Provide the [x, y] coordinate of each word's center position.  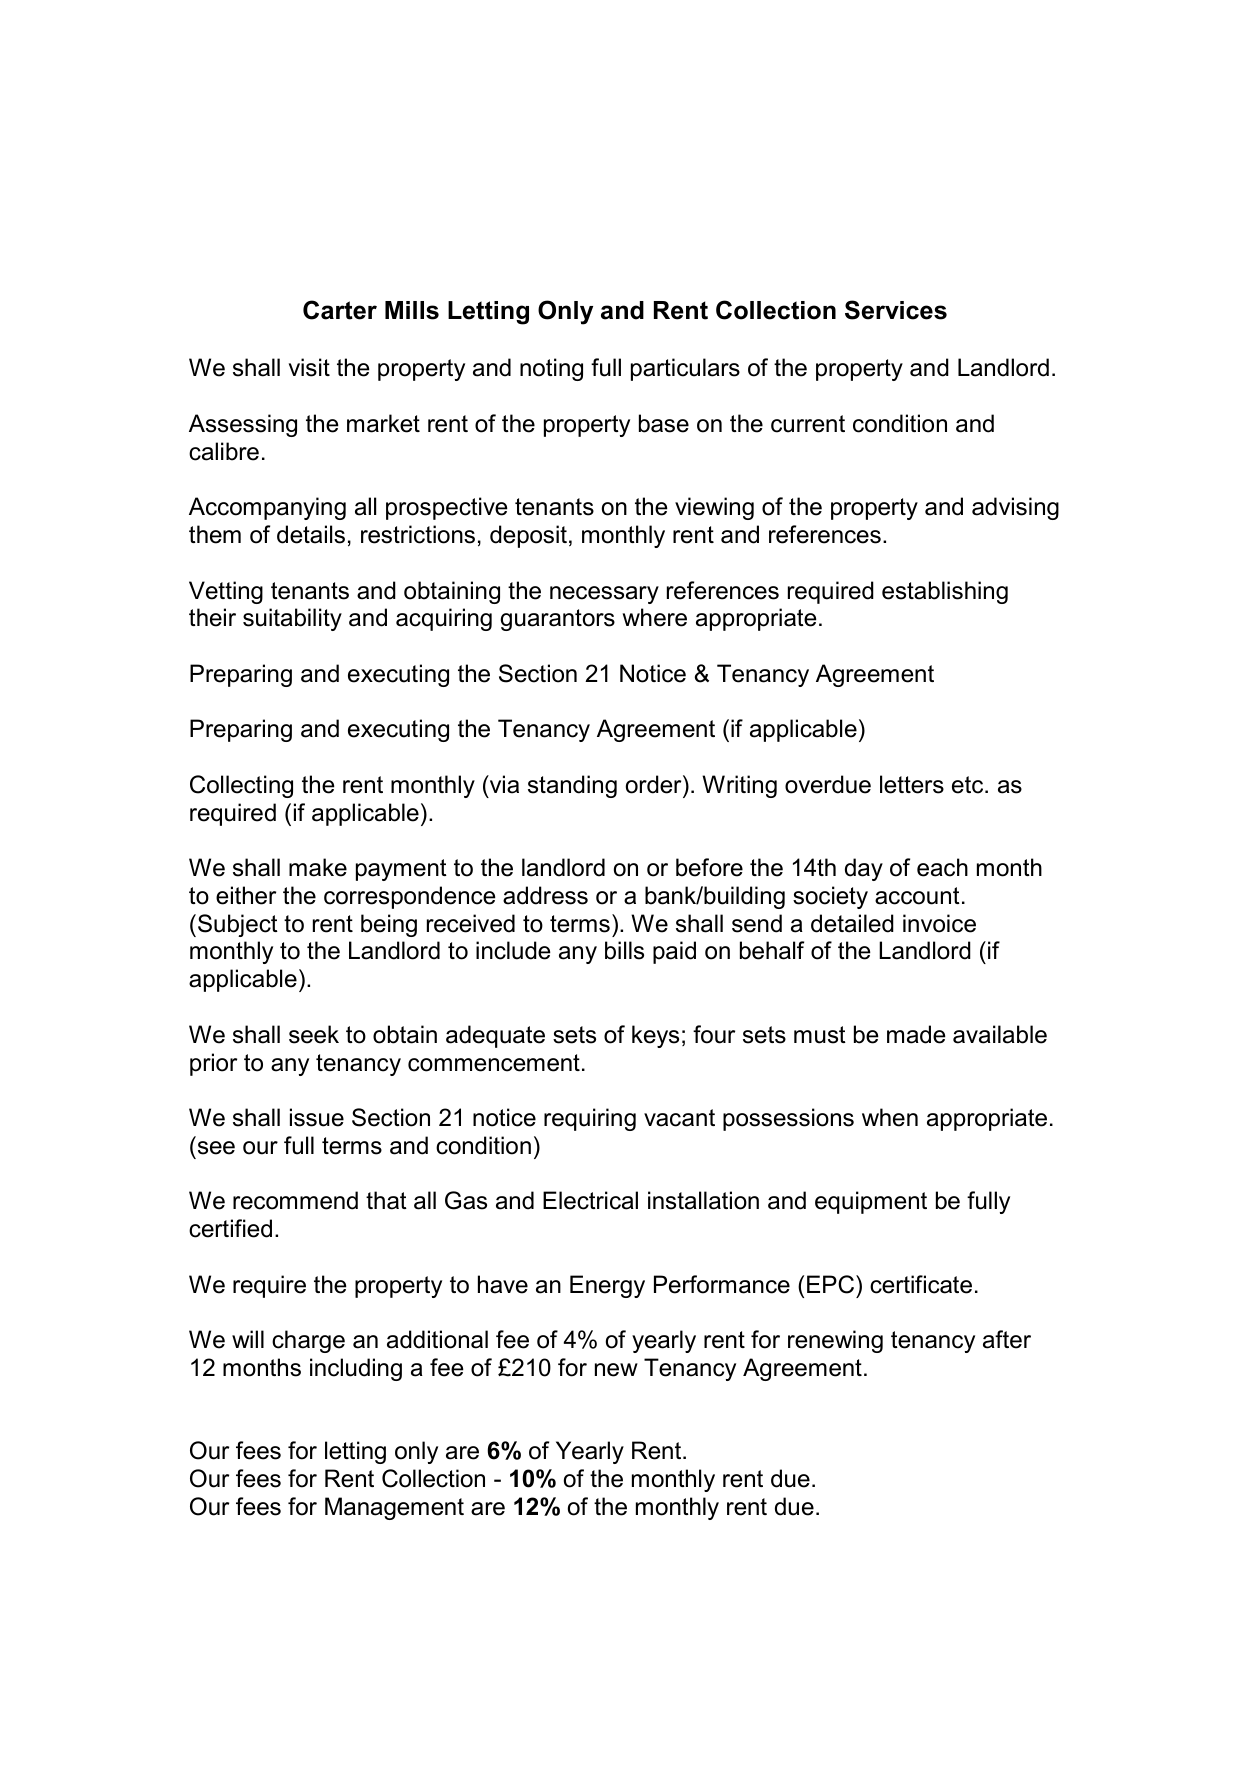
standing [572, 786]
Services [896, 310]
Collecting [241, 786]
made [916, 1034]
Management [394, 1508]
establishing [945, 592]
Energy [607, 1286]
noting [551, 369]
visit [309, 367]
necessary [604, 595]
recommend [295, 1200]
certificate [921, 1284]
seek [314, 1034]
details [311, 534]
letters [912, 784]
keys [655, 1036]
